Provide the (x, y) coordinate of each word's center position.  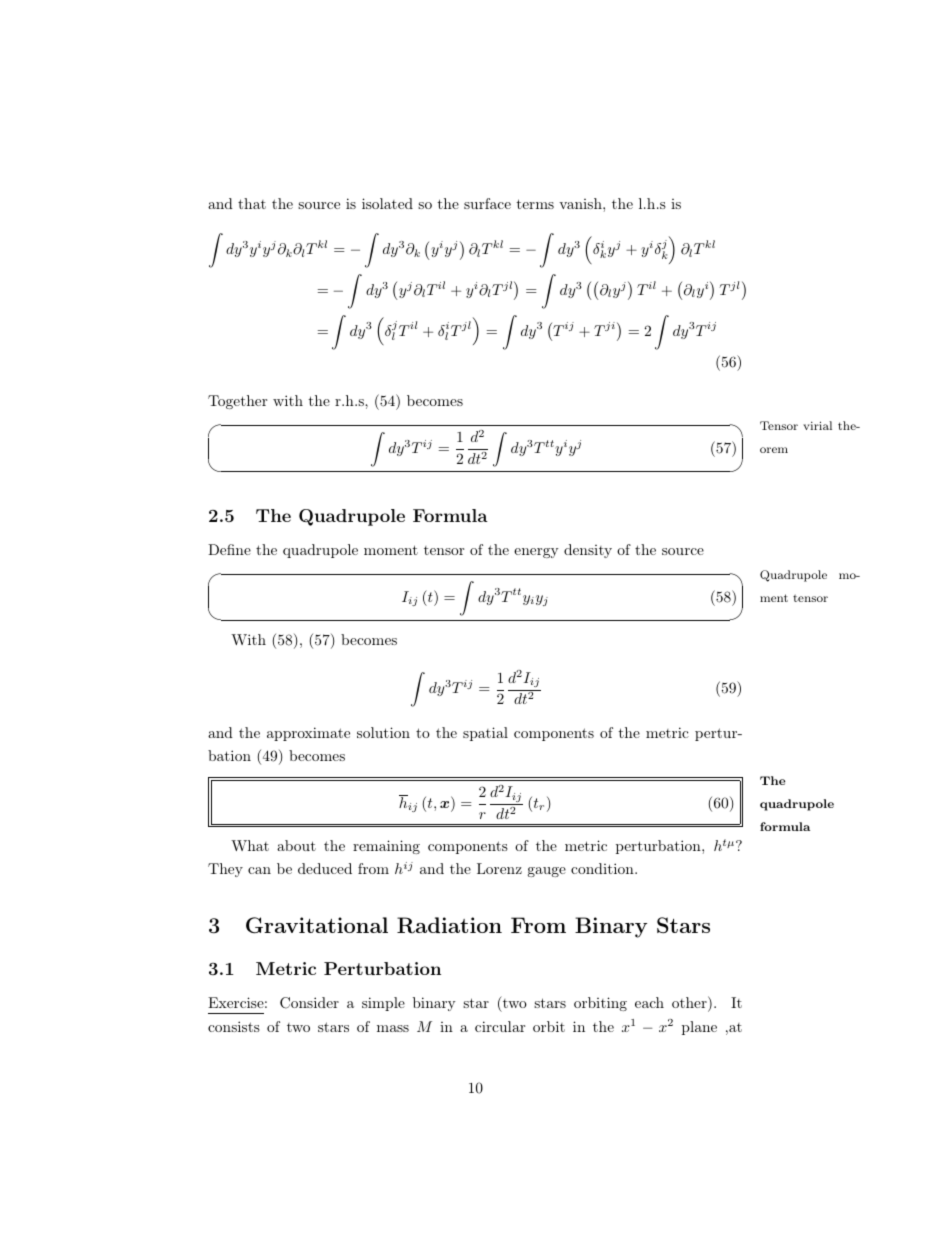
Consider (309, 1003)
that (252, 203)
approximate (308, 734)
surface (487, 203)
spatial (485, 734)
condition (603, 868)
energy (536, 553)
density (588, 551)
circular (500, 1026)
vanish (581, 203)
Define (229, 549)
